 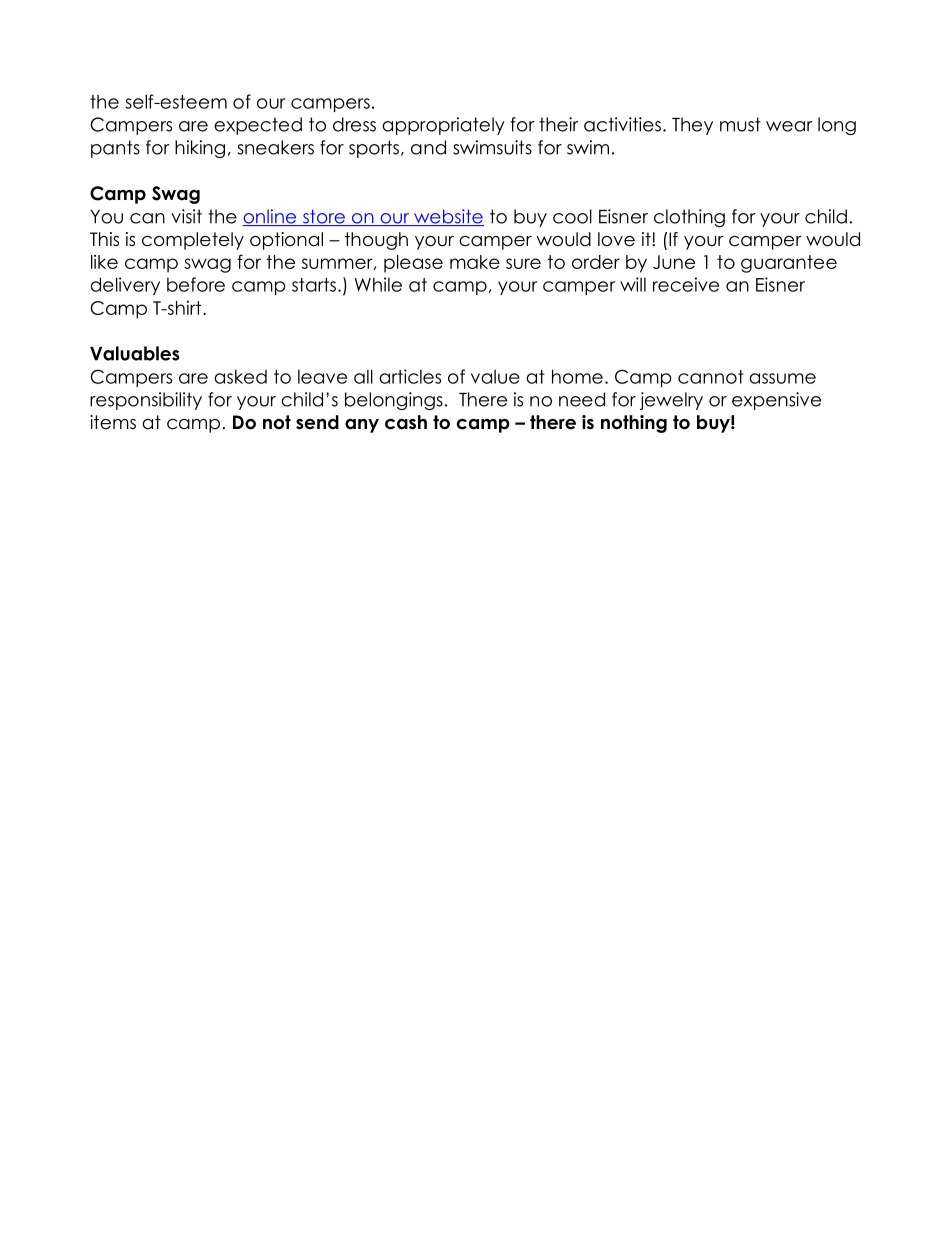 I want to click on website, so click(x=448, y=217).
